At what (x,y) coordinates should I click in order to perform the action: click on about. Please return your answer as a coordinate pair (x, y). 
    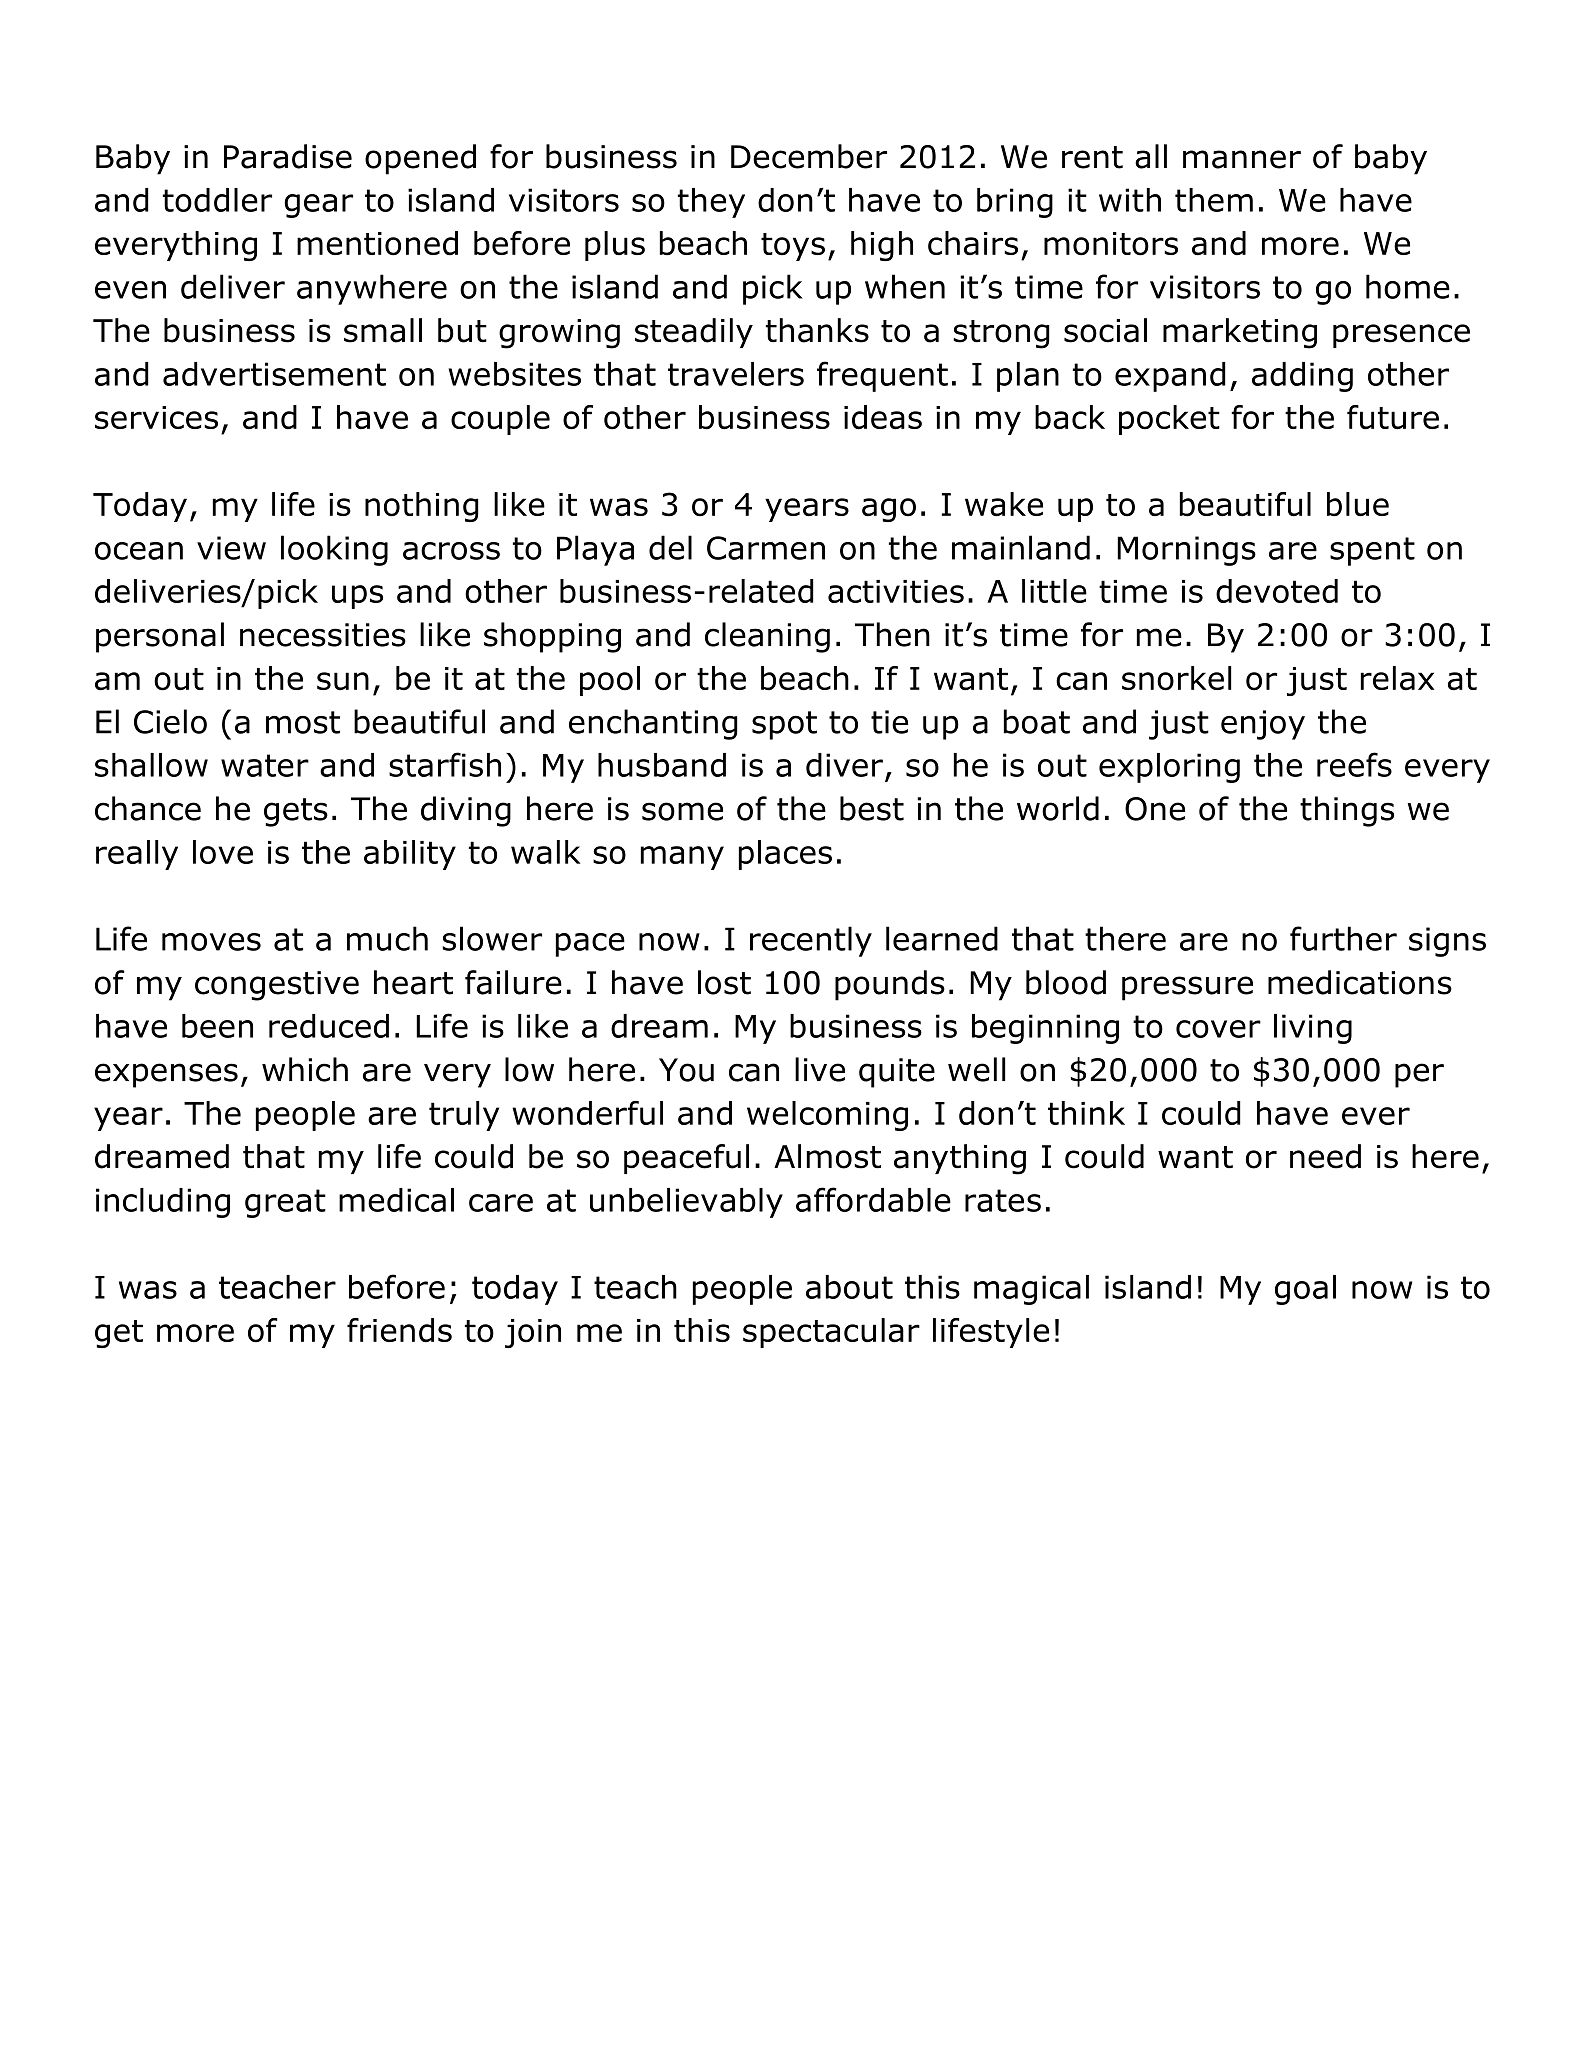
    Looking at the image, I should click on (849, 1287).
